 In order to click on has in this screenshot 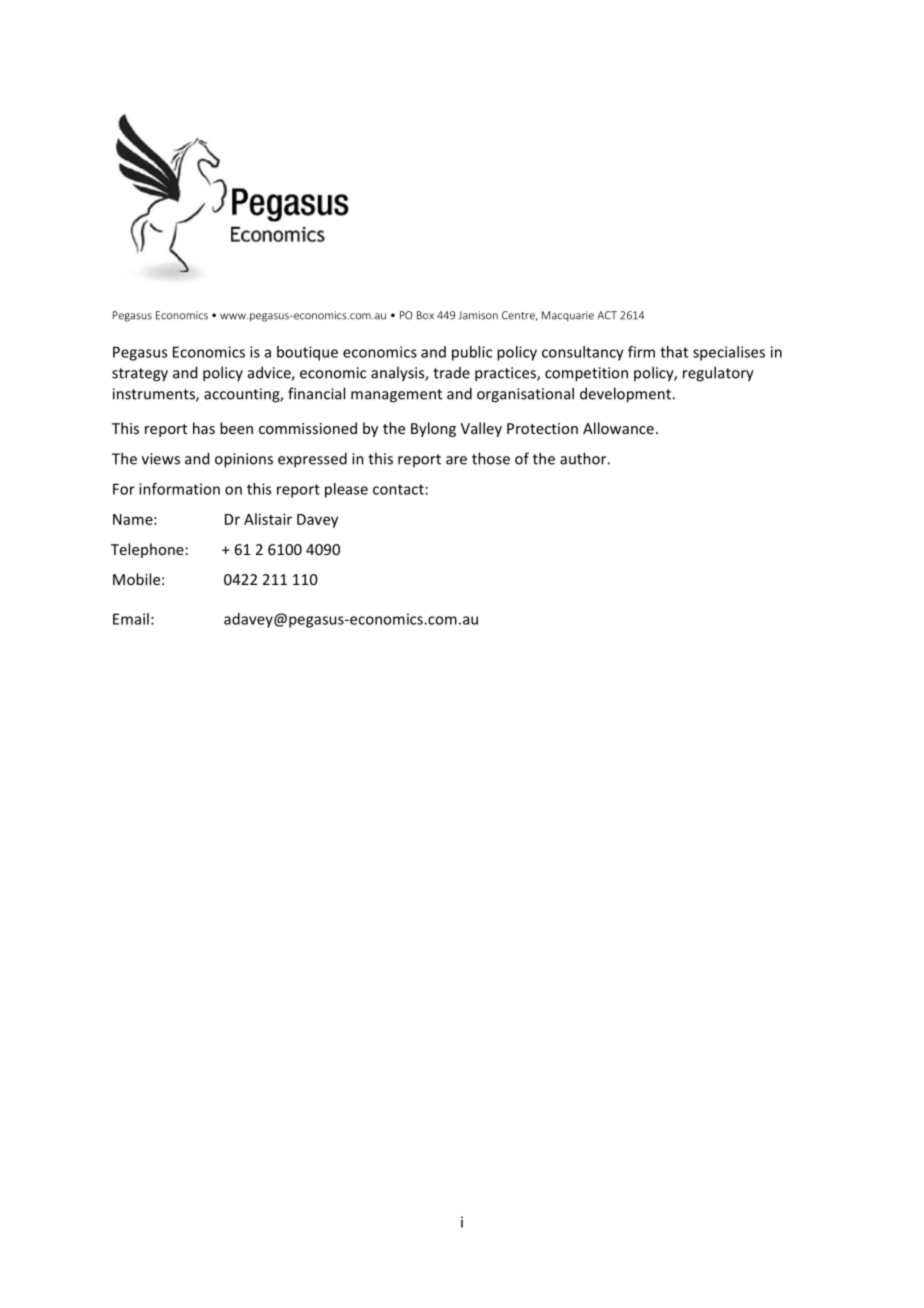, I will do `click(204, 428)`.
